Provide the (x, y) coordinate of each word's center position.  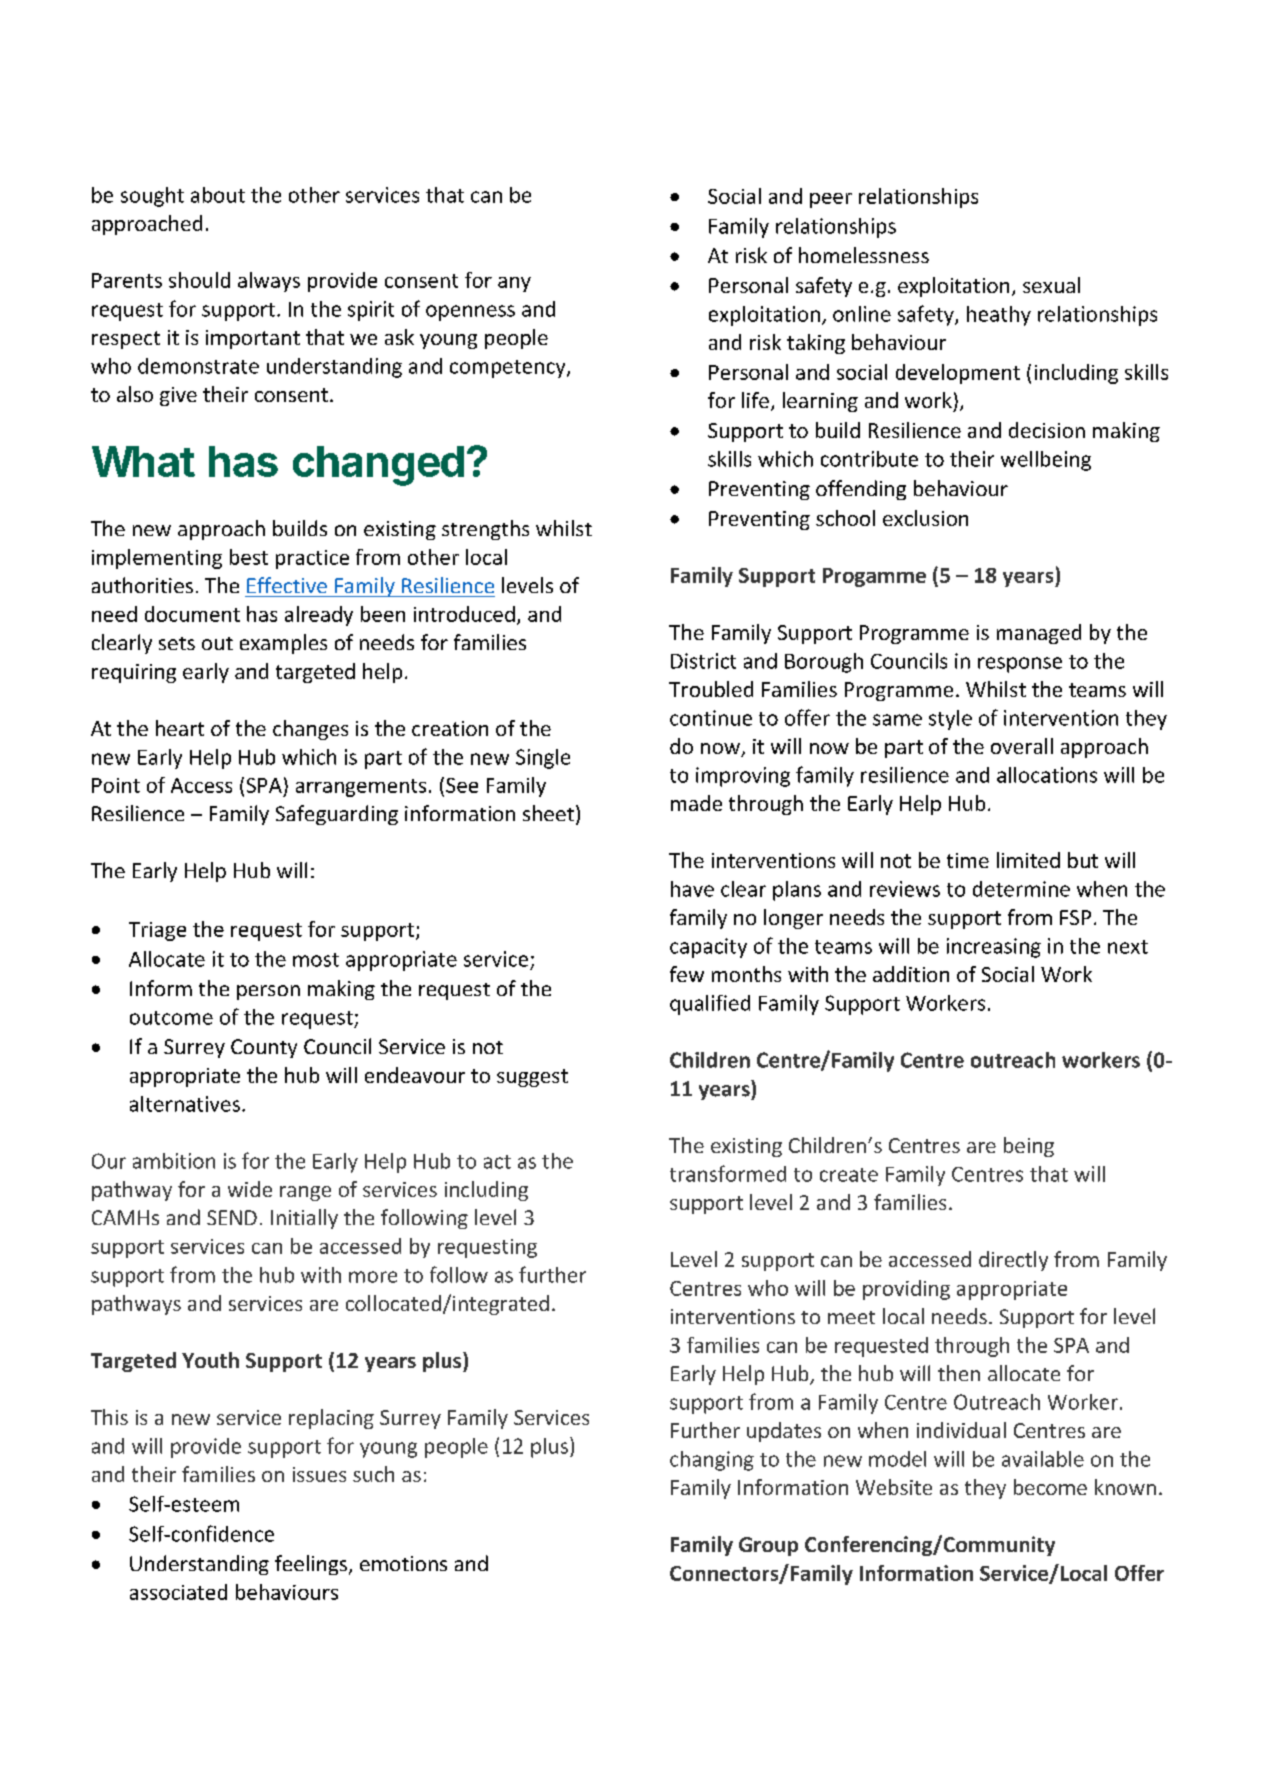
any (514, 284)
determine (1021, 889)
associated (178, 1592)
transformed (728, 1173)
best (249, 557)
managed (1039, 634)
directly (1013, 1261)
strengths (485, 530)
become (1050, 1487)
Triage (157, 931)
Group (768, 1546)
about (218, 195)
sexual (1051, 285)
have (692, 889)
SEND (232, 1217)
